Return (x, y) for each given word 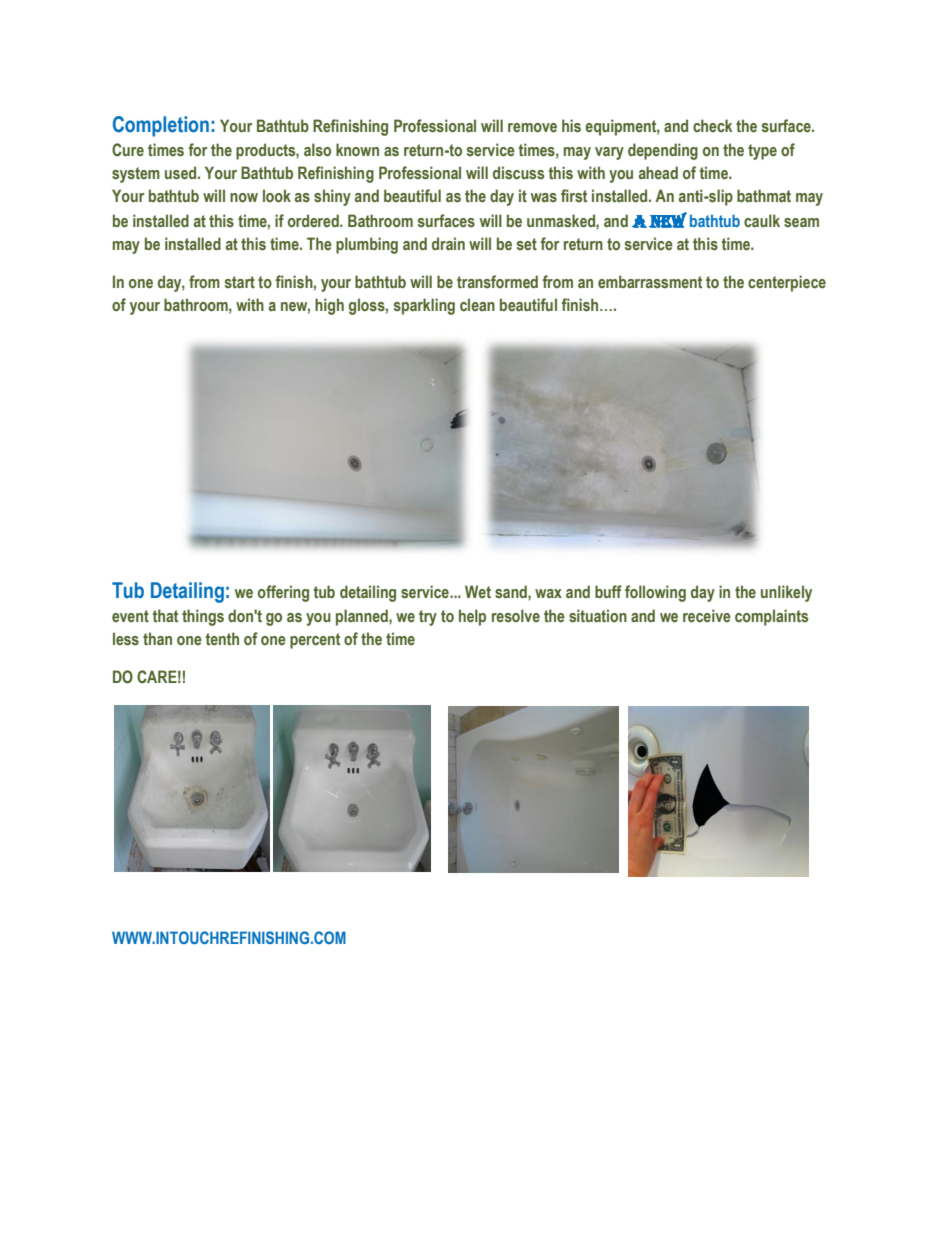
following (655, 593)
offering (283, 593)
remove (532, 127)
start (240, 282)
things (203, 617)
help (472, 617)
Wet (478, 591)
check (712, 125)
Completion (161, 126)
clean (477, 304)
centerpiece (787, 283)
